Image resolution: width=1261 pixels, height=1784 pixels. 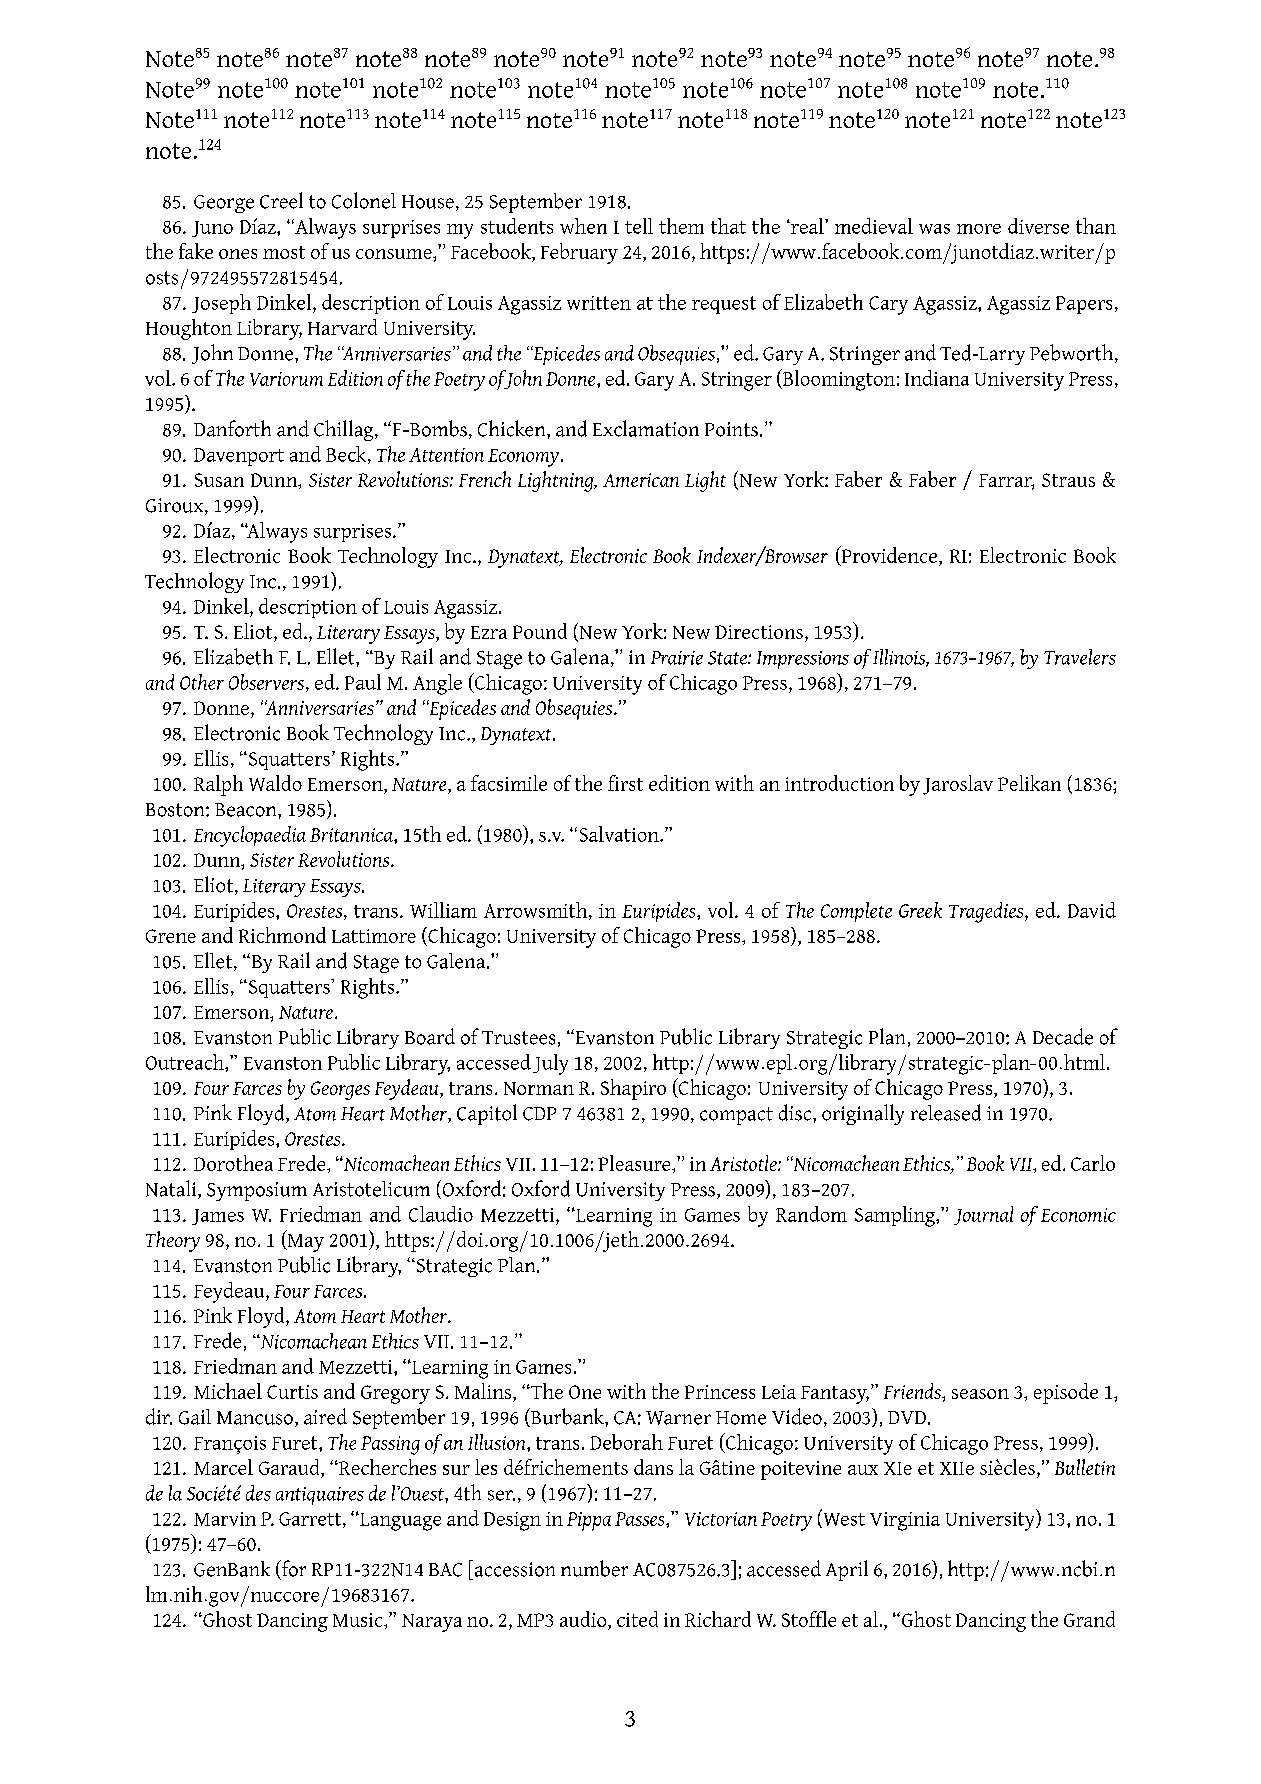 I want to click on tell, so click(x=639, y=226).
